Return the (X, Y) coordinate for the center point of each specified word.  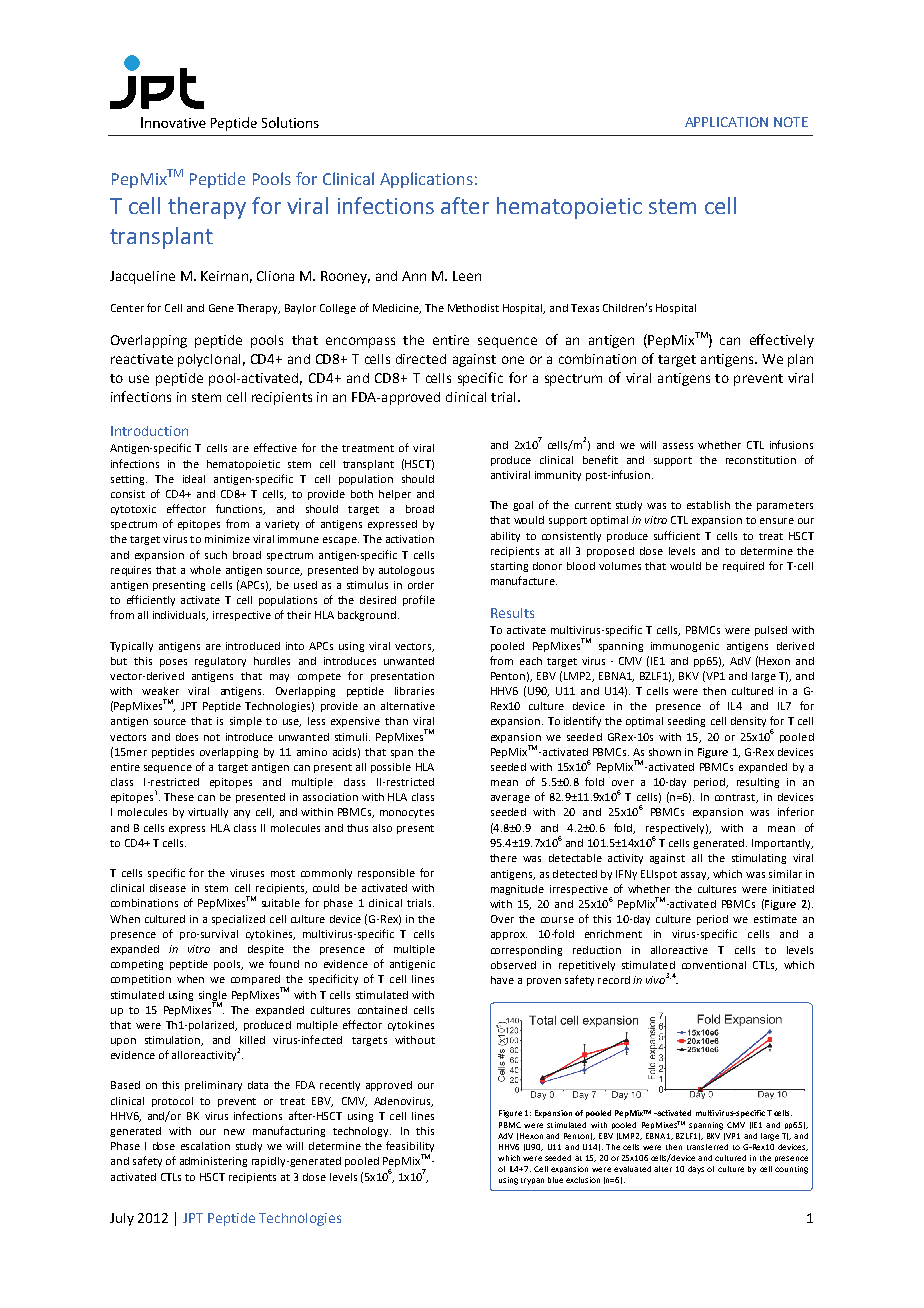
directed (421, 359)
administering (213, 1162)
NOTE (791, 122)
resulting (758, 783)
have (502, 980)
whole (205, 570)
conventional (714, 965)
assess (678, 446)
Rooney (345, 277)
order (421, 585)
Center (127, 308)
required (743, 567)
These (179, 797)
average (510, 799)
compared (256, 981)
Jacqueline (142, 277)
